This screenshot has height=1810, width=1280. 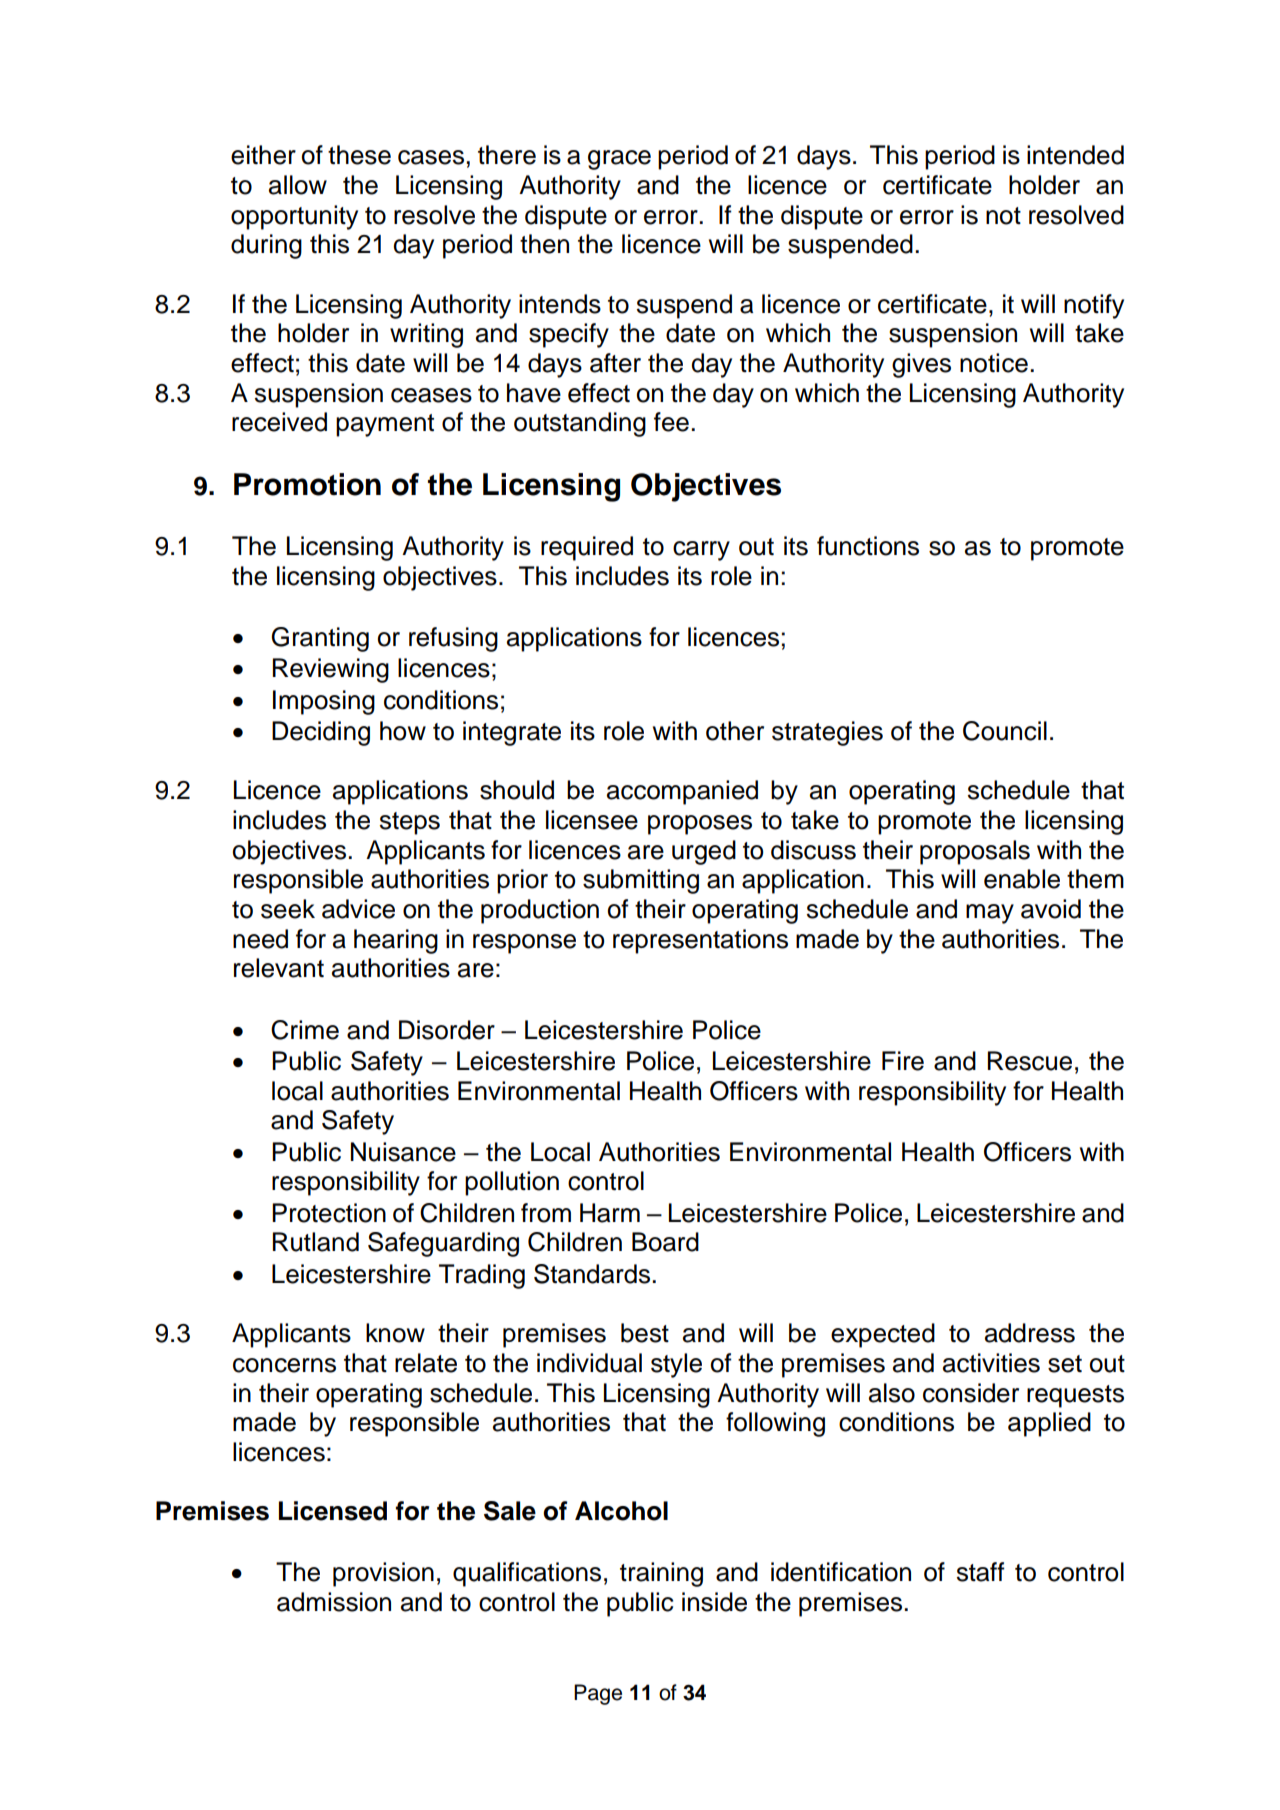 I want to click on Reviewing, so click(x=331, y=670).
